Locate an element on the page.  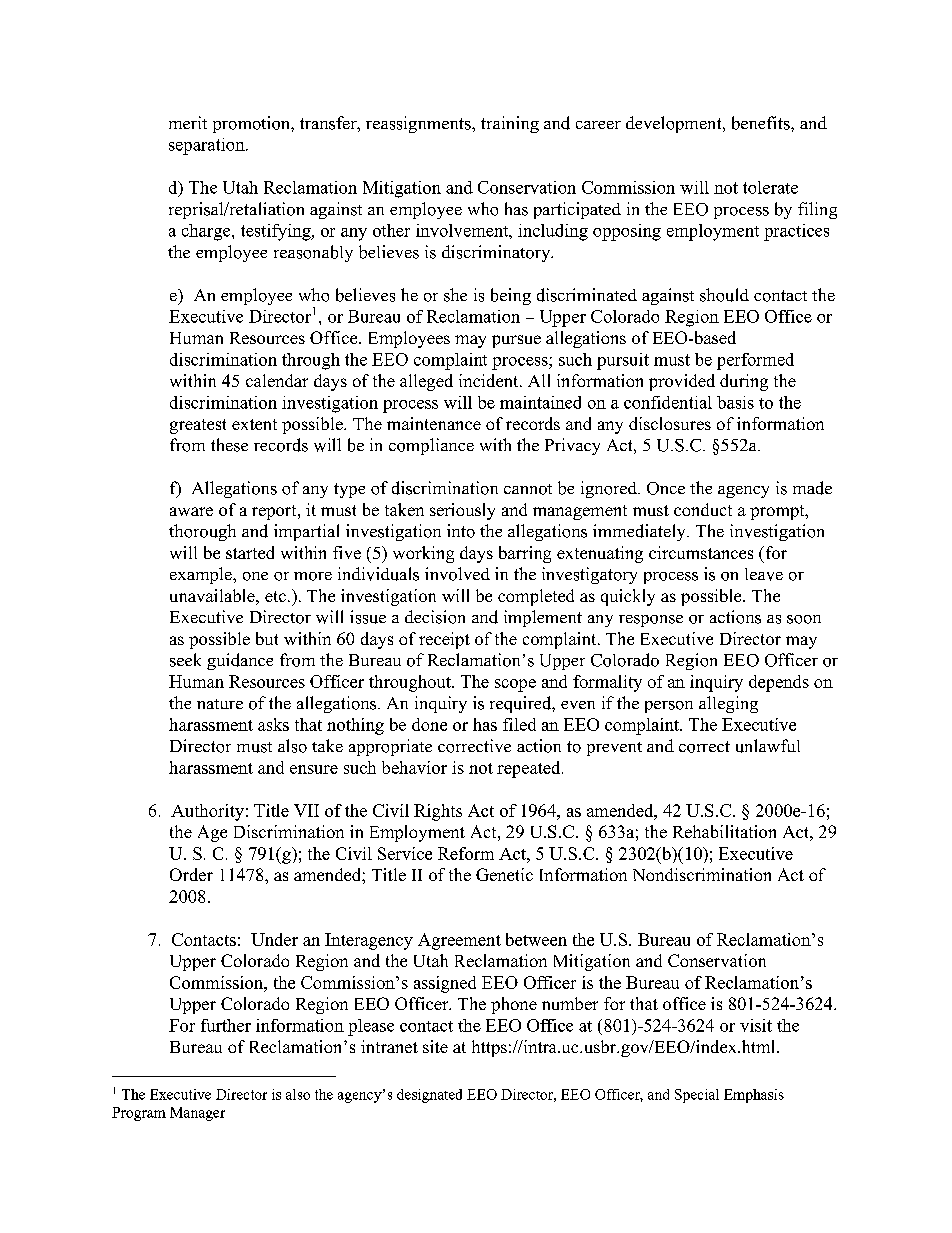
designated is located at coordinates (429, 1096).
